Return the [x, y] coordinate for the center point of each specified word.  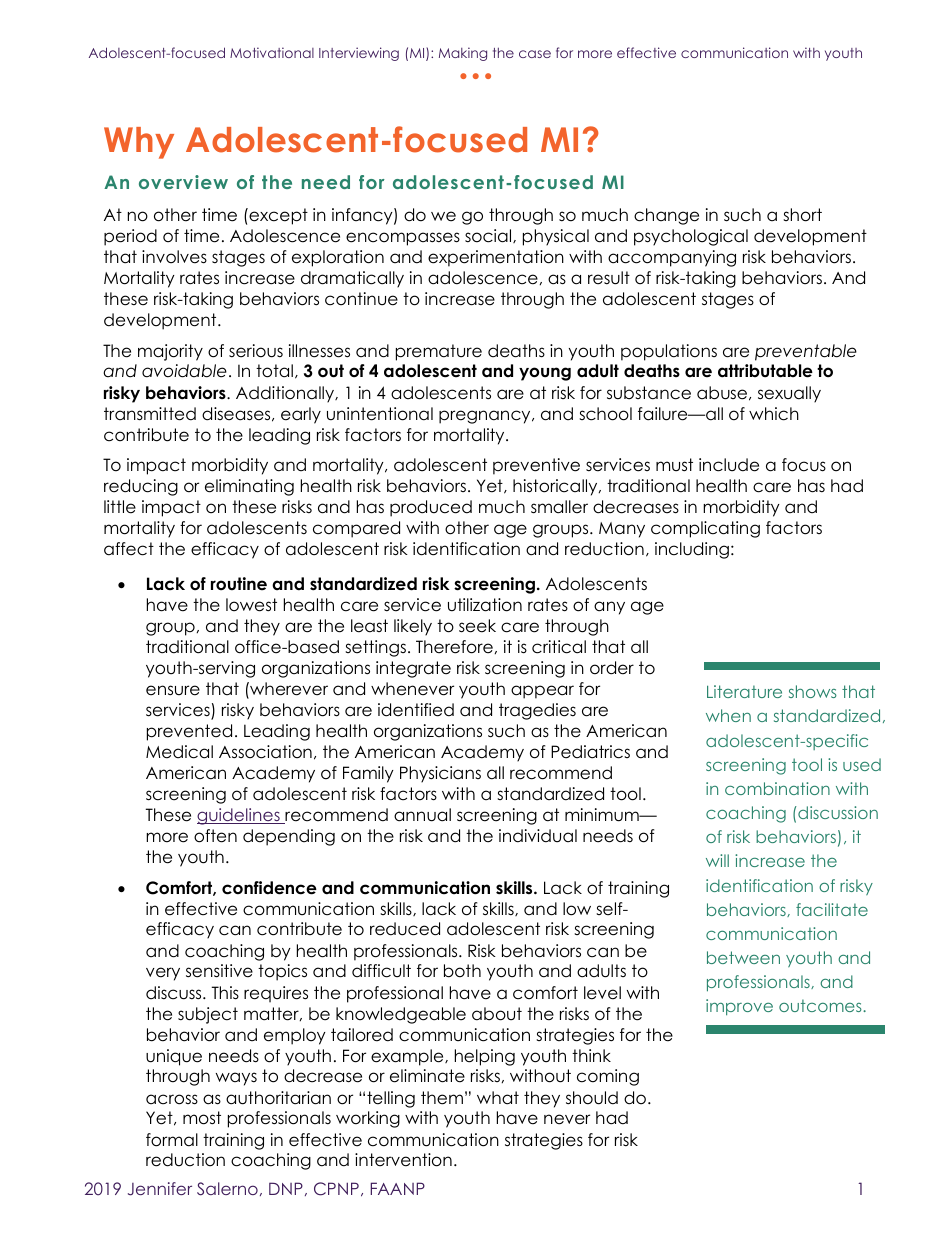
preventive [536, 466]
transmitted [150, 414]
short [802, 215]
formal [172, 1140]
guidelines [239, 816]
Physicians [440, 774]
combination [777, 788]
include [729, 465]
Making [463, 54]
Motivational [272, 52]
